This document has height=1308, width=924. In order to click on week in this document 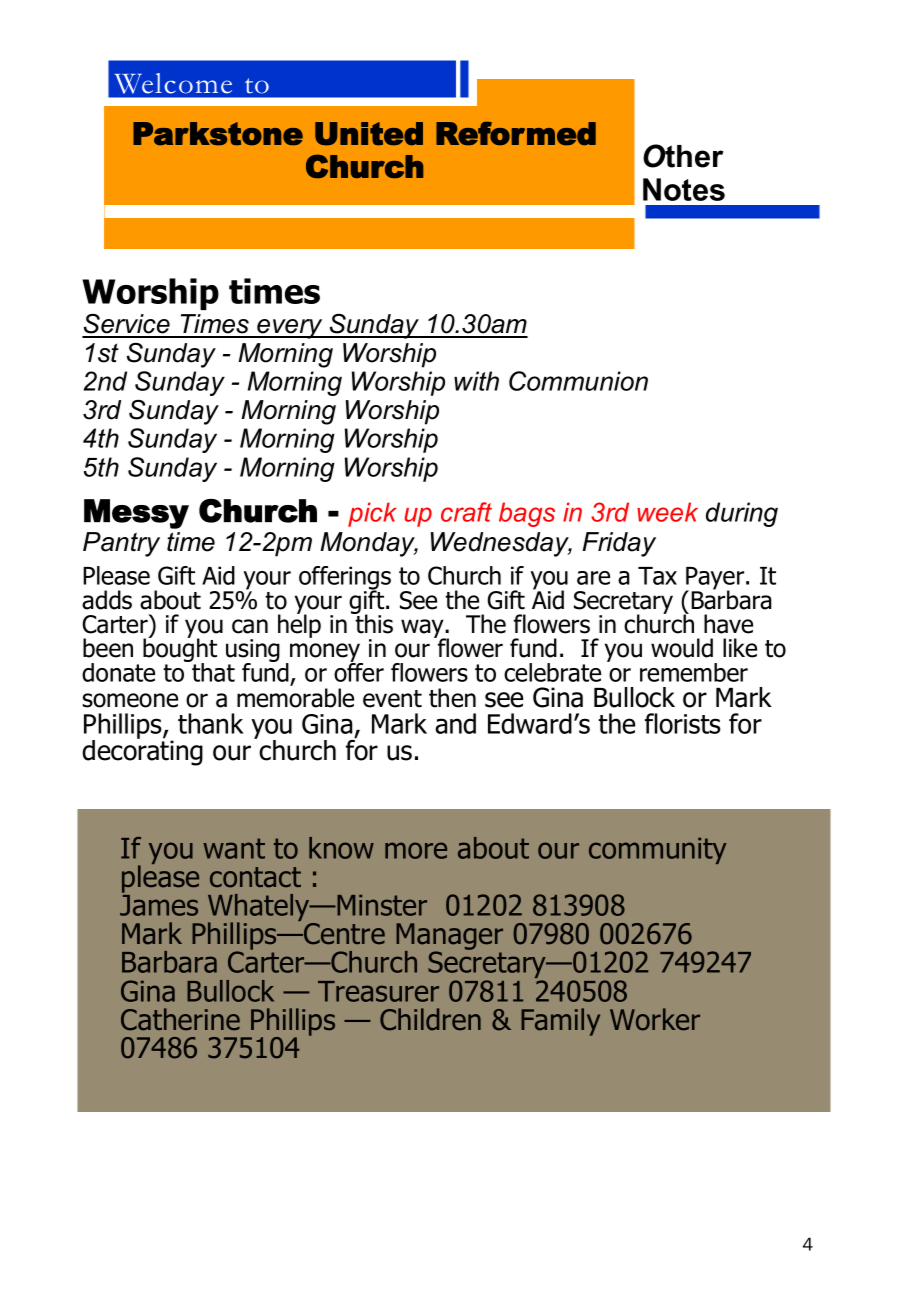, I will do `click(667, 512)`.
